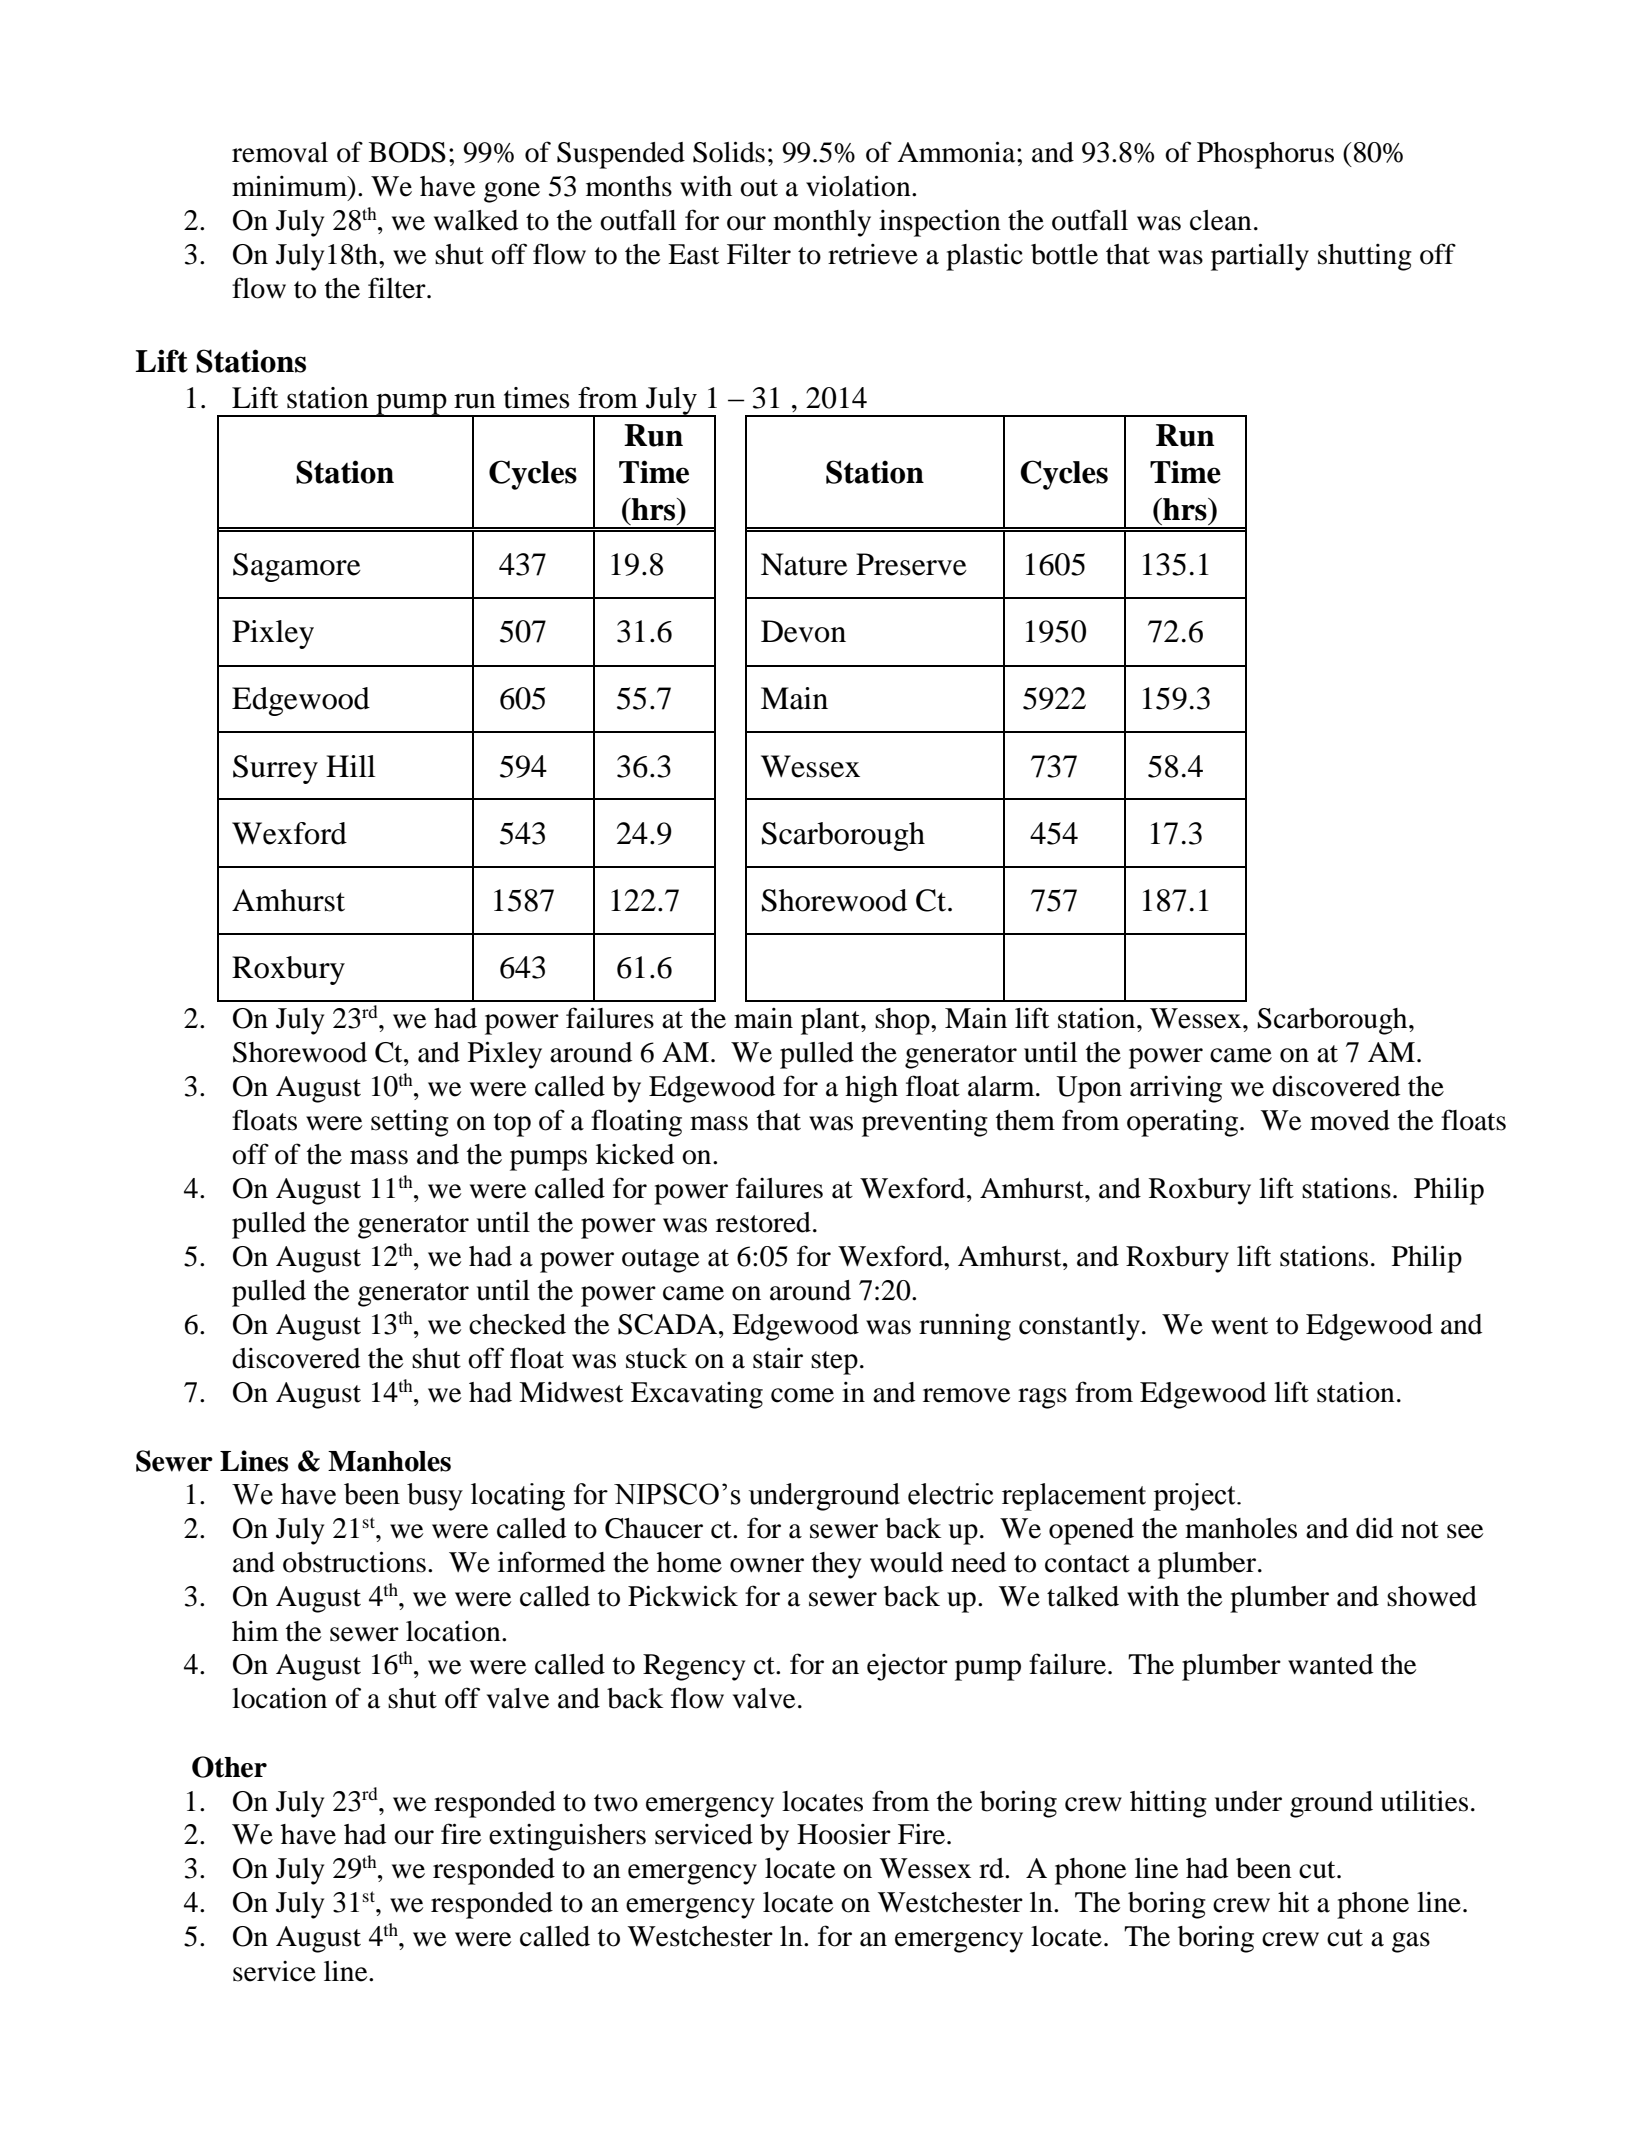 This page has height=2129, width=1645. Describe the element at coordinates (911, 564) in the page. I see `Preserve` at that location.
